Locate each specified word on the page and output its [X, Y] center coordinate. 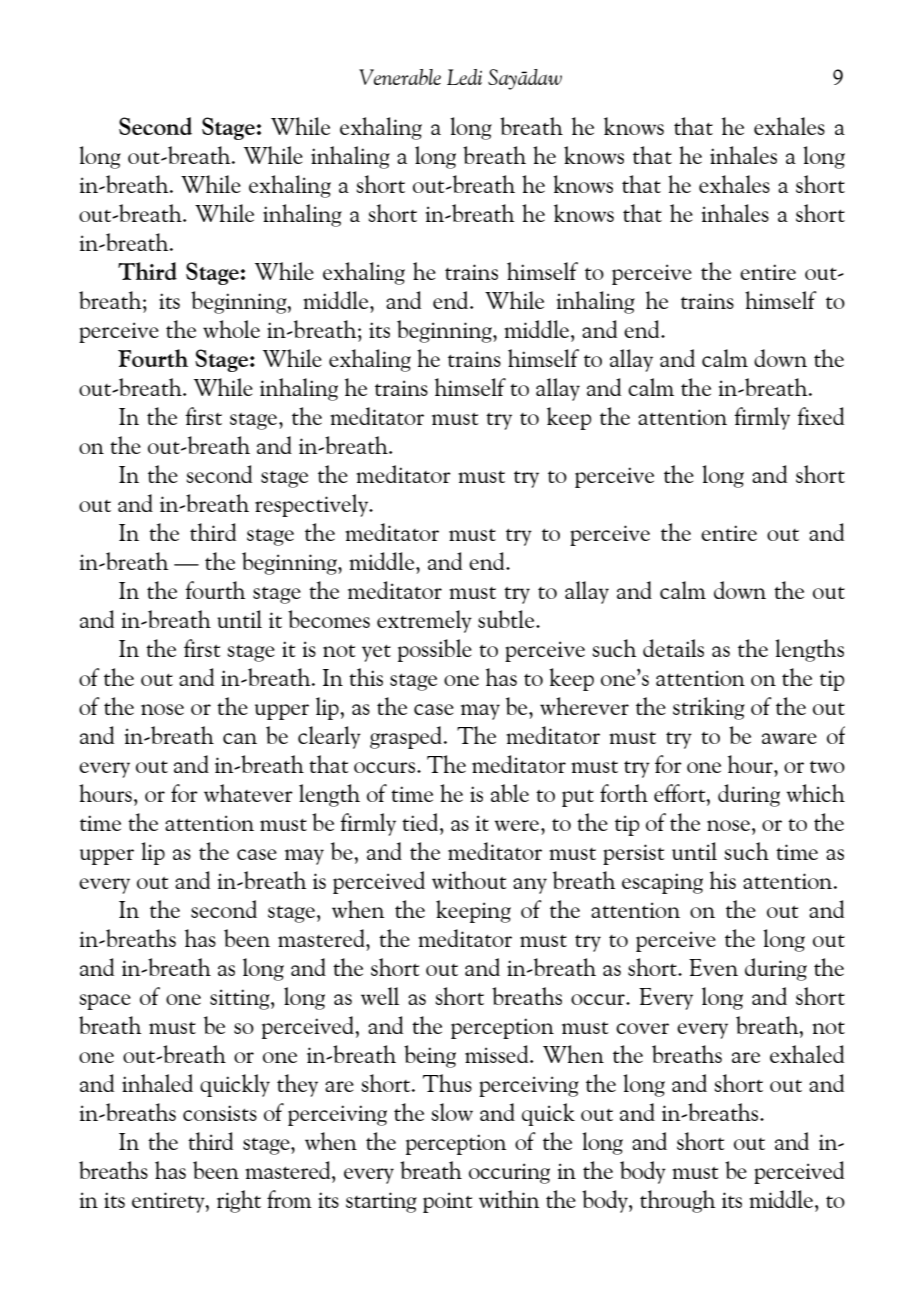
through [678, 1201]
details [673, 648]
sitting [241, 999]
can [240, 738]
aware [789, 738]
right [239, 1201]
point [448, 1202]
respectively [313, 505]
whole [231, 329]
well [380, 996]
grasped [407, 737]
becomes [329, 619]
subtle [507, 619]
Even [713, 967]
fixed [820, 416]
